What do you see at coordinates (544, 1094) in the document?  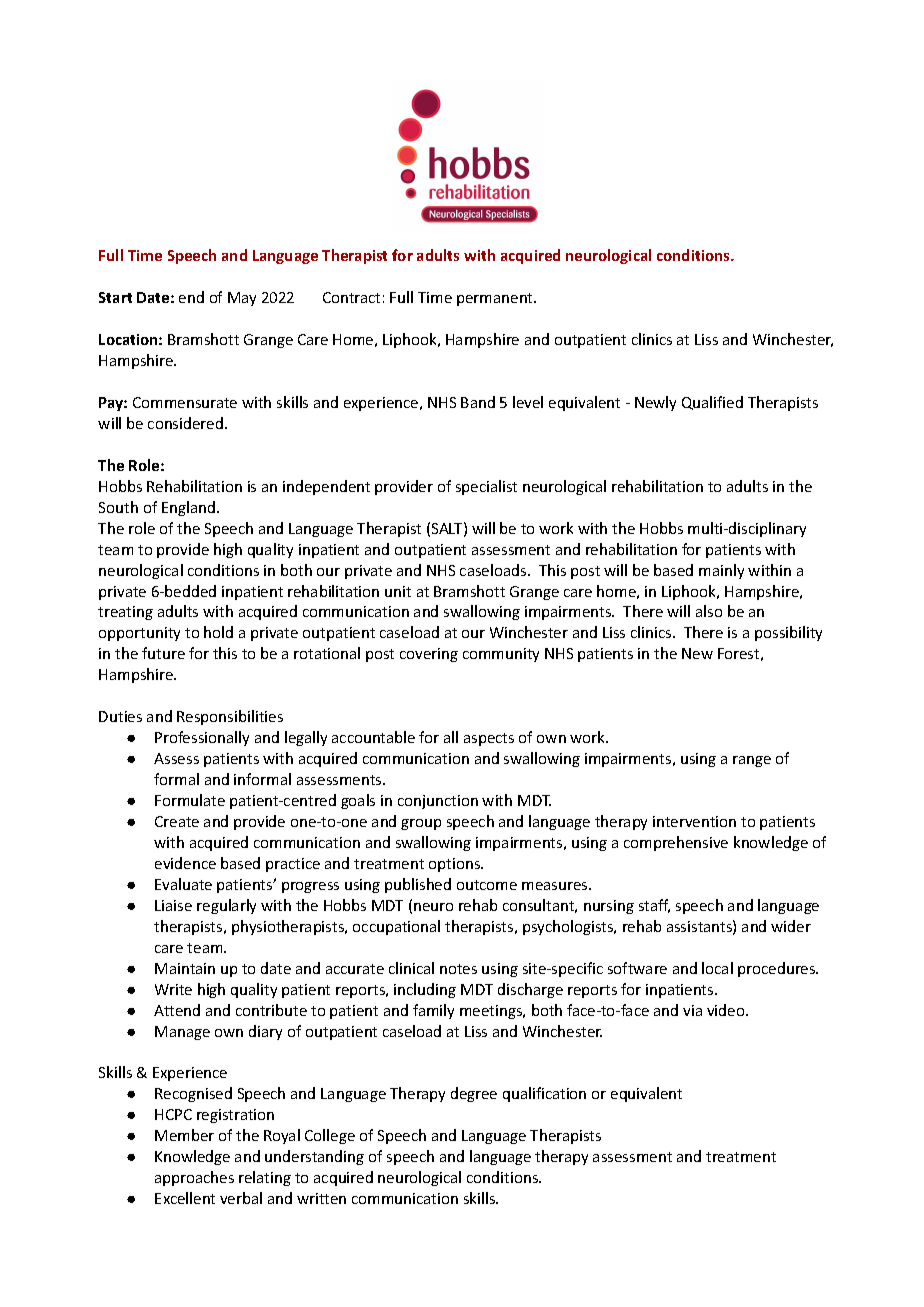 I see `qualification` at bounding box center [544, 1094].
